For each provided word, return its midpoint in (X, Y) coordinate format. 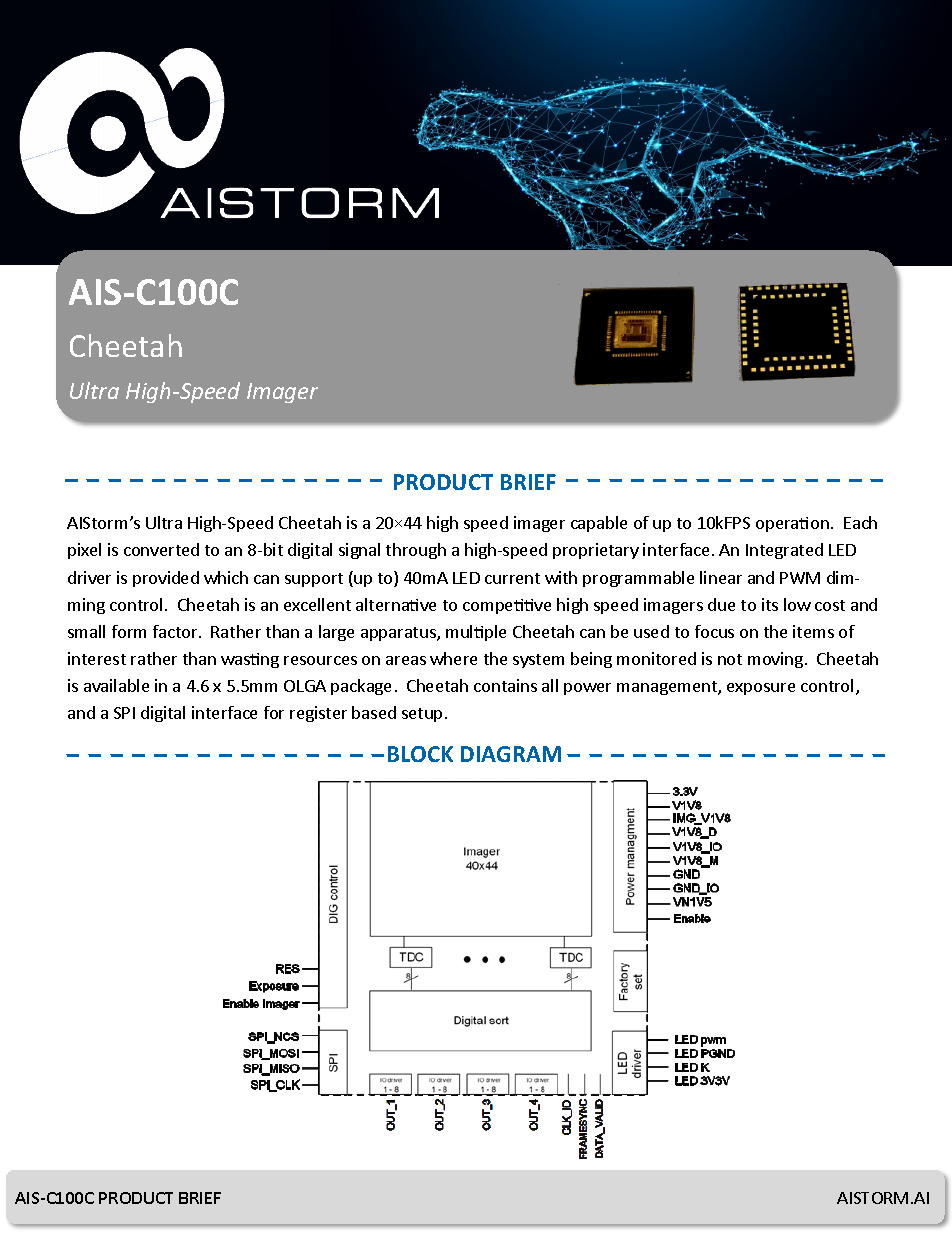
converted (161, 549)
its (770, 604)
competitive (507, 606)
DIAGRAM (511, 754)
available (116, 685)
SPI (124, 713)
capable (599, 524)
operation (792, 524)
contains (505, 685)
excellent (317, 604)
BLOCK (420, 754)
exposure (761, 689)
